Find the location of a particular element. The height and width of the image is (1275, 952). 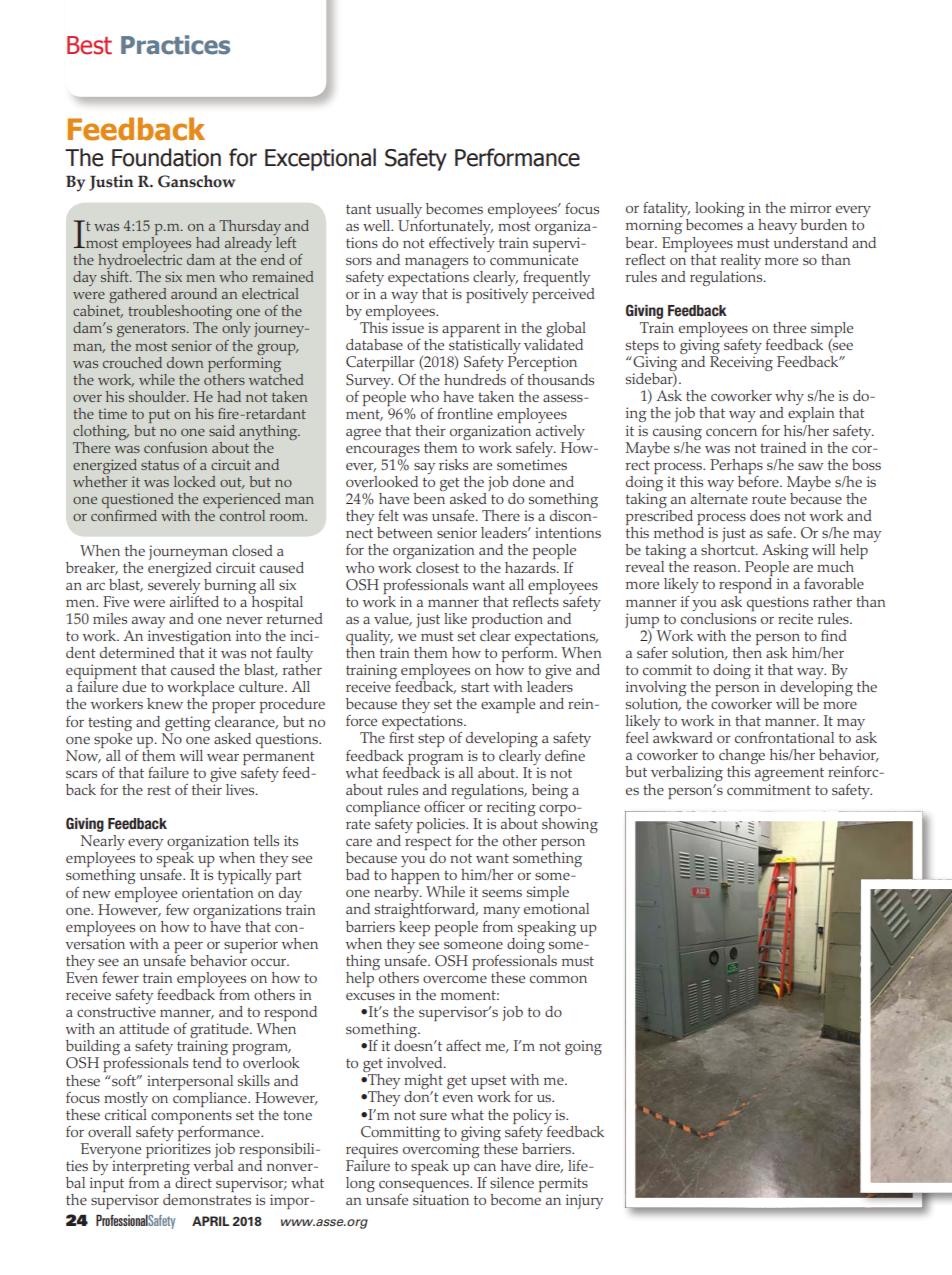

Practices is located at coordinates (175, 45).
